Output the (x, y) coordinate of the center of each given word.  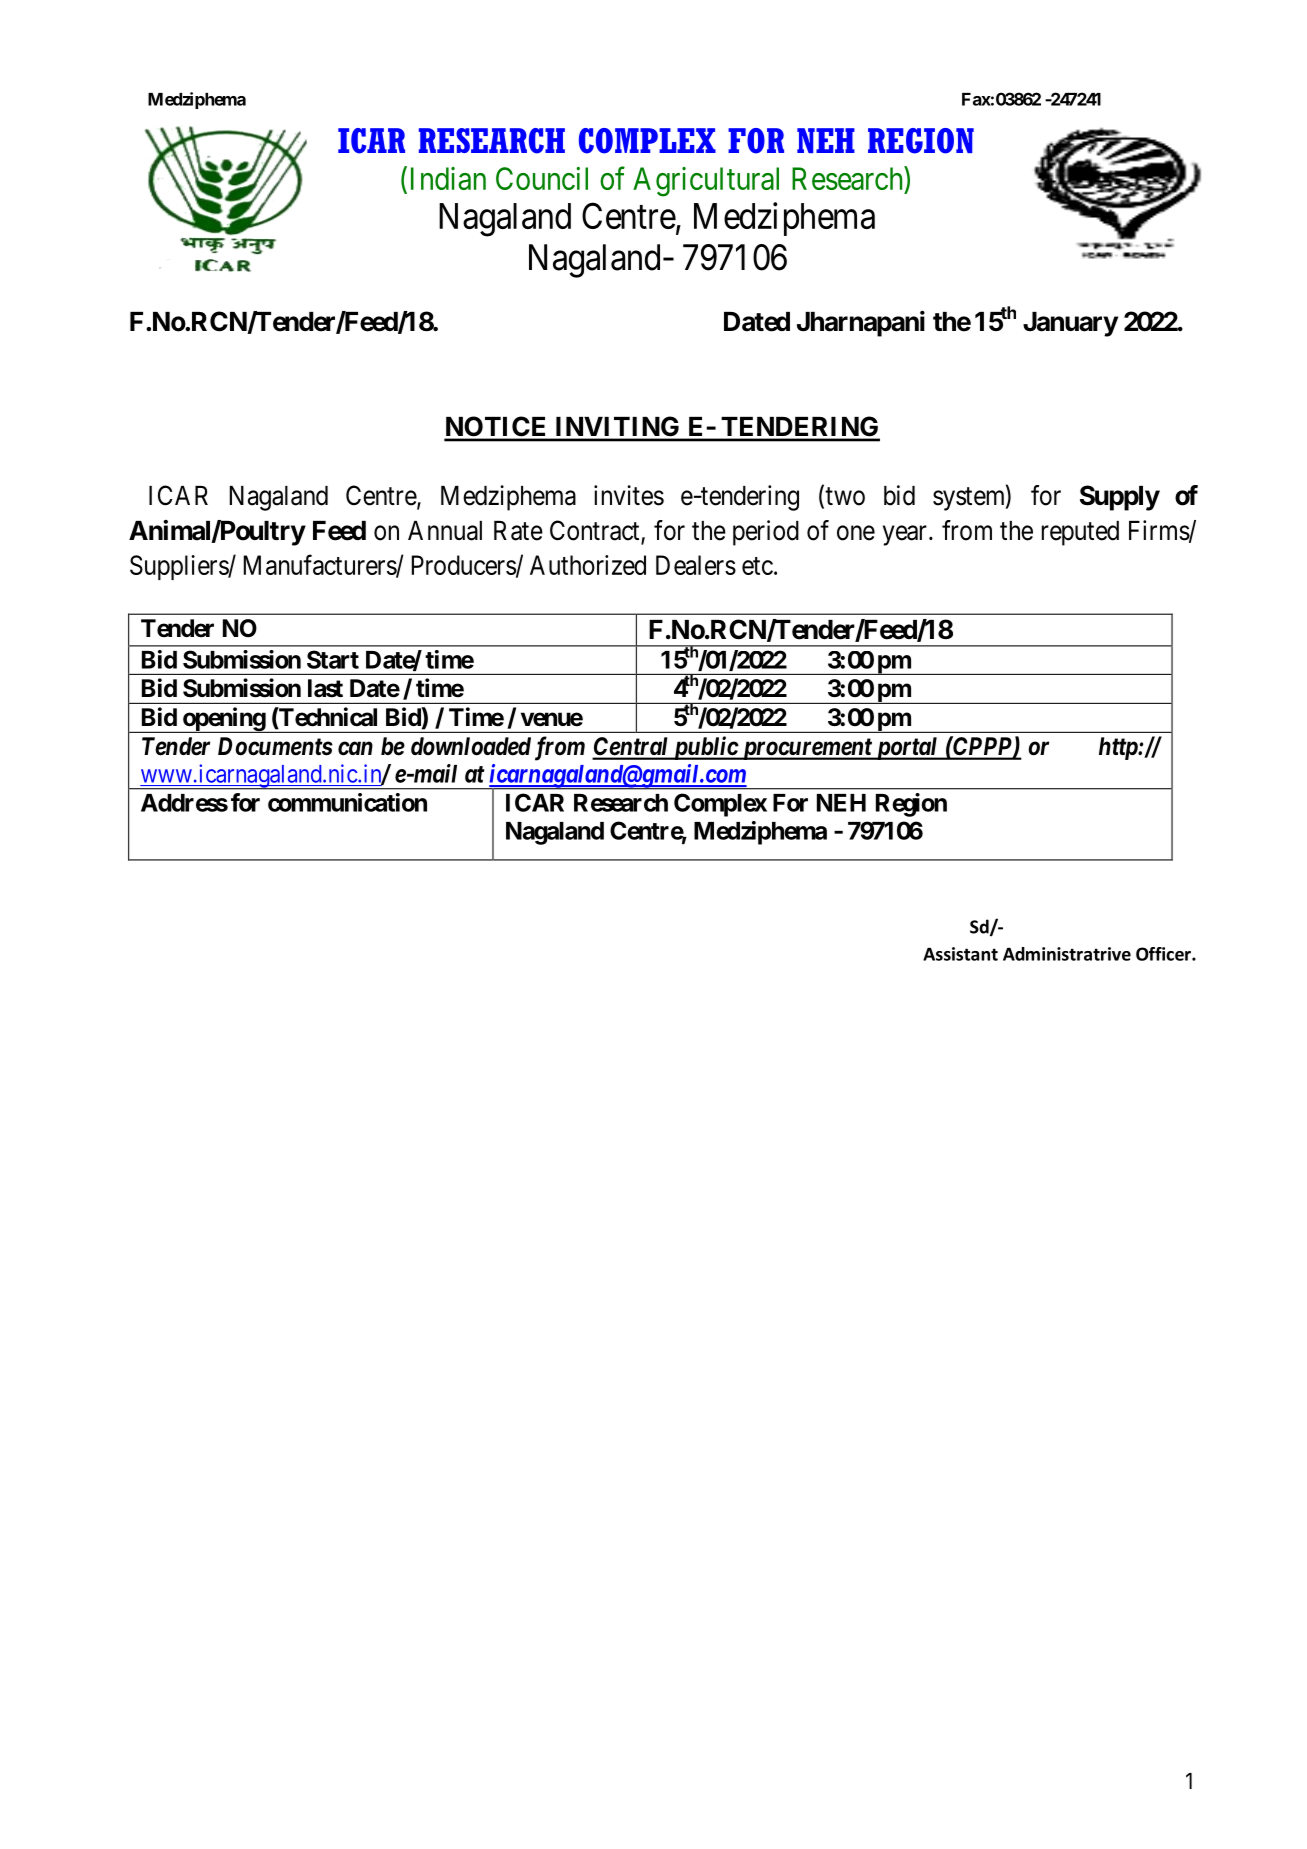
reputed (1080, 533)
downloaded (471, 746)
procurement (806, 749)
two (844, 497)
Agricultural (706, 182)
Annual (445, 531)
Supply (1120, 498)
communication (347, 802)
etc (757, 566)
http (1119, 748)
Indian (448, 178)
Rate (518, 531)
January (1070, 324)
